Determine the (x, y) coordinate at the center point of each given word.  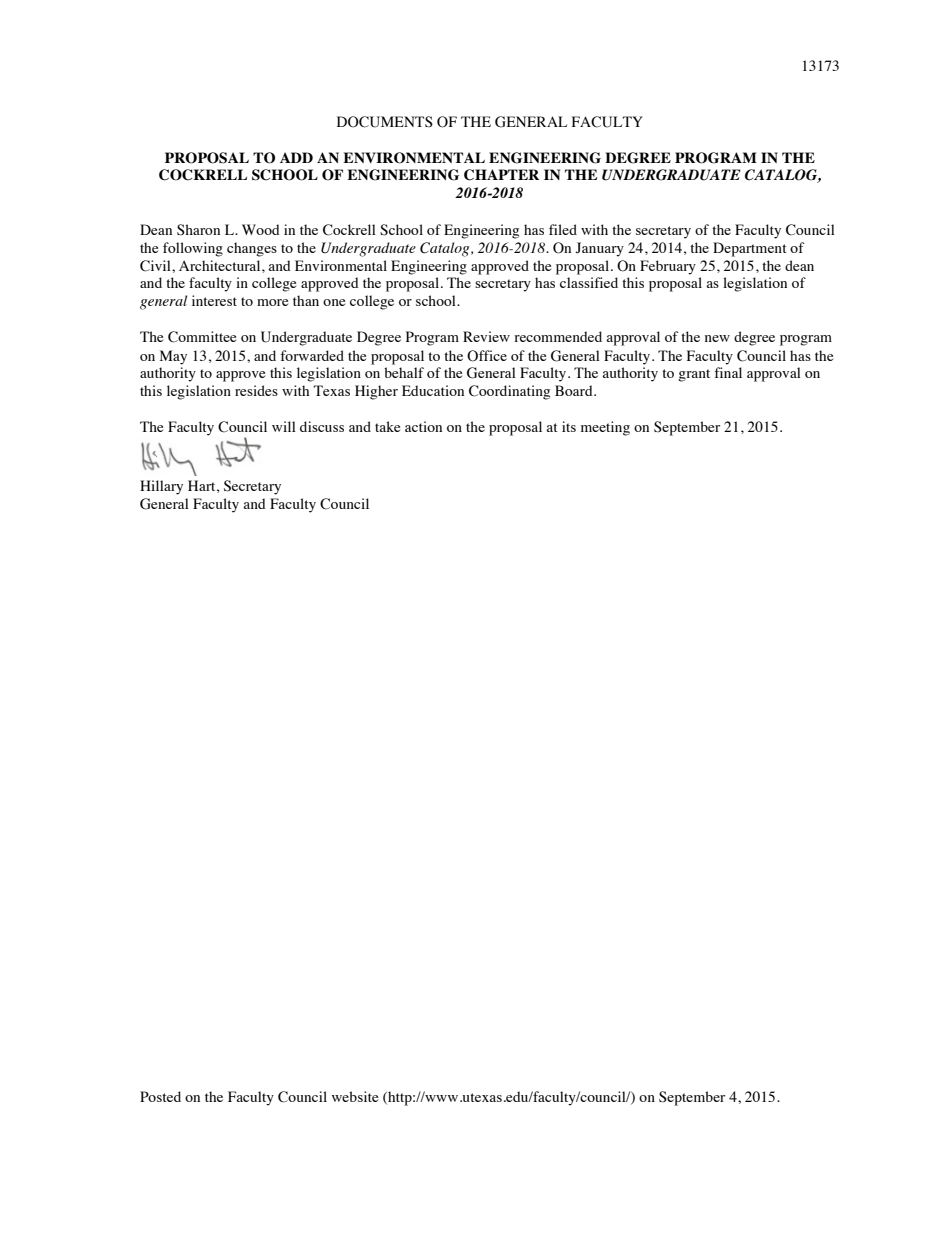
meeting (605, 428)
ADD (296, 157)
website (355, 1096)
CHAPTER (501, 175)
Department (750, 249)
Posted (160, 1096)
